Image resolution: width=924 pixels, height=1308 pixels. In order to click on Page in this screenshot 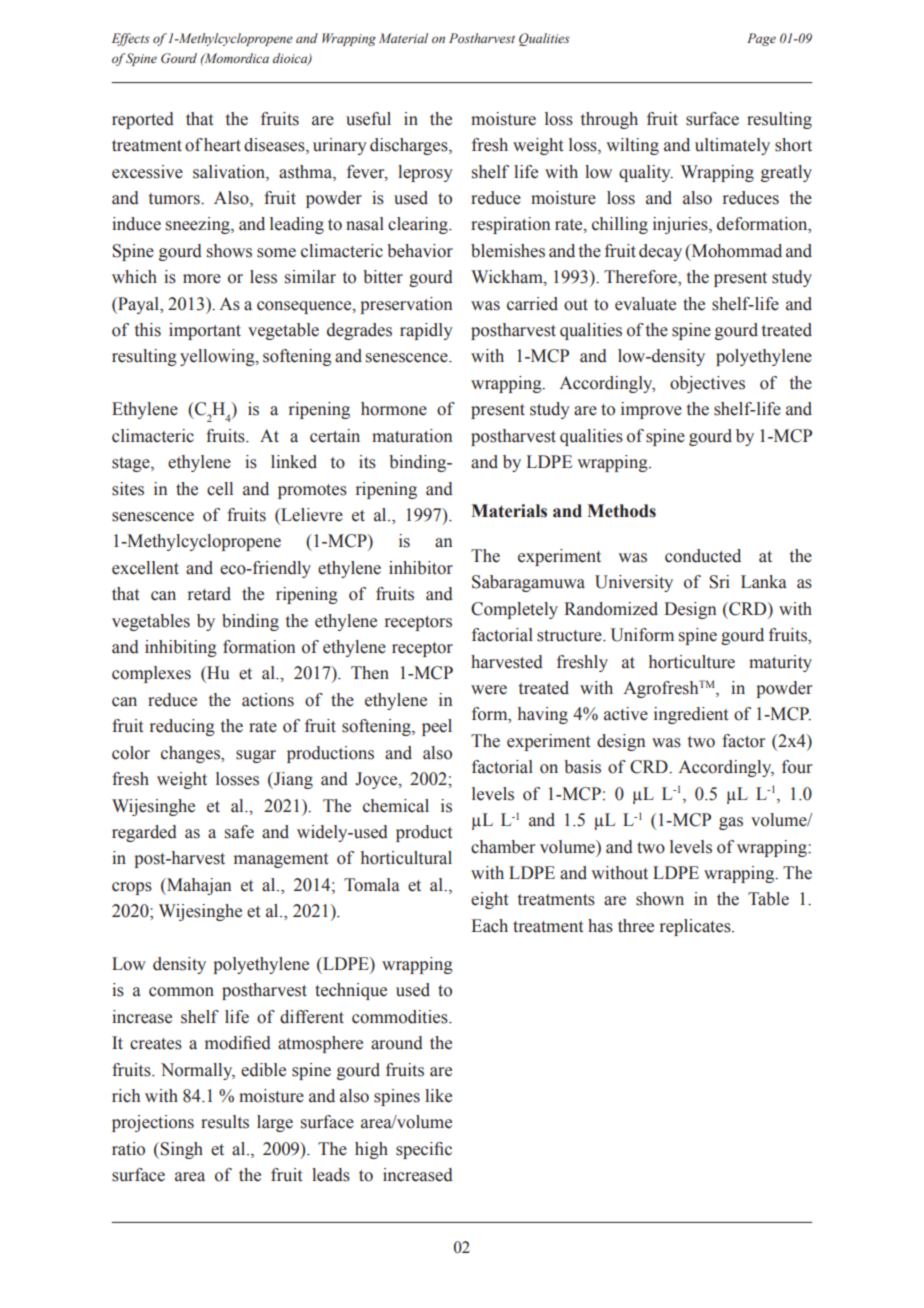, I will do `click(761, 39)`.
